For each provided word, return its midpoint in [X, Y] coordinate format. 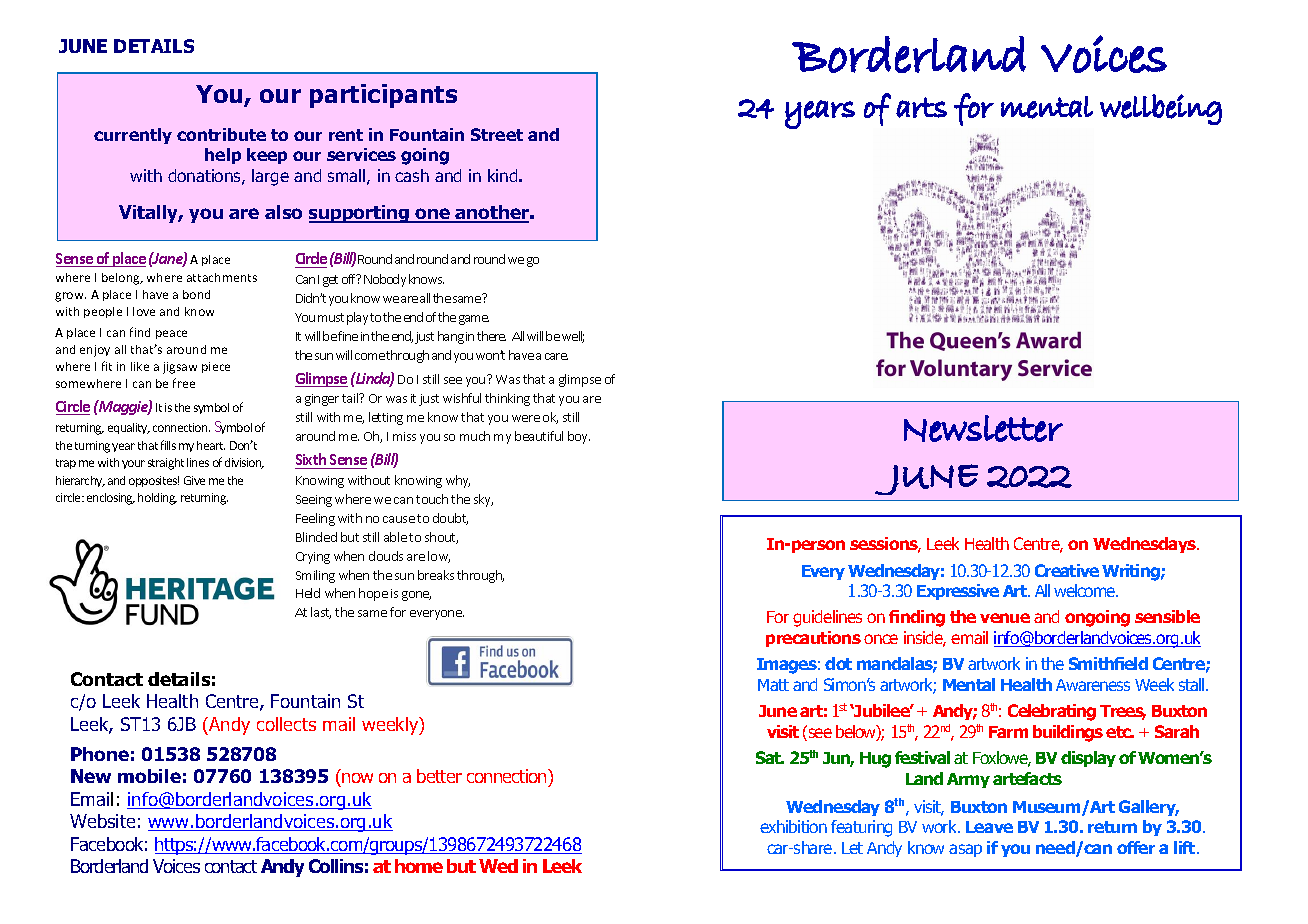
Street [497, 134]
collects [286, 724]
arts [921, 107]
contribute [221, 134]
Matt [773, 685]
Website [102, 821]
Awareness [1093, 685]
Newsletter [983, 428]
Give [194, 480]
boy [579, 437]
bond [196, 294]
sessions [885, 545]
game [474, 320]
